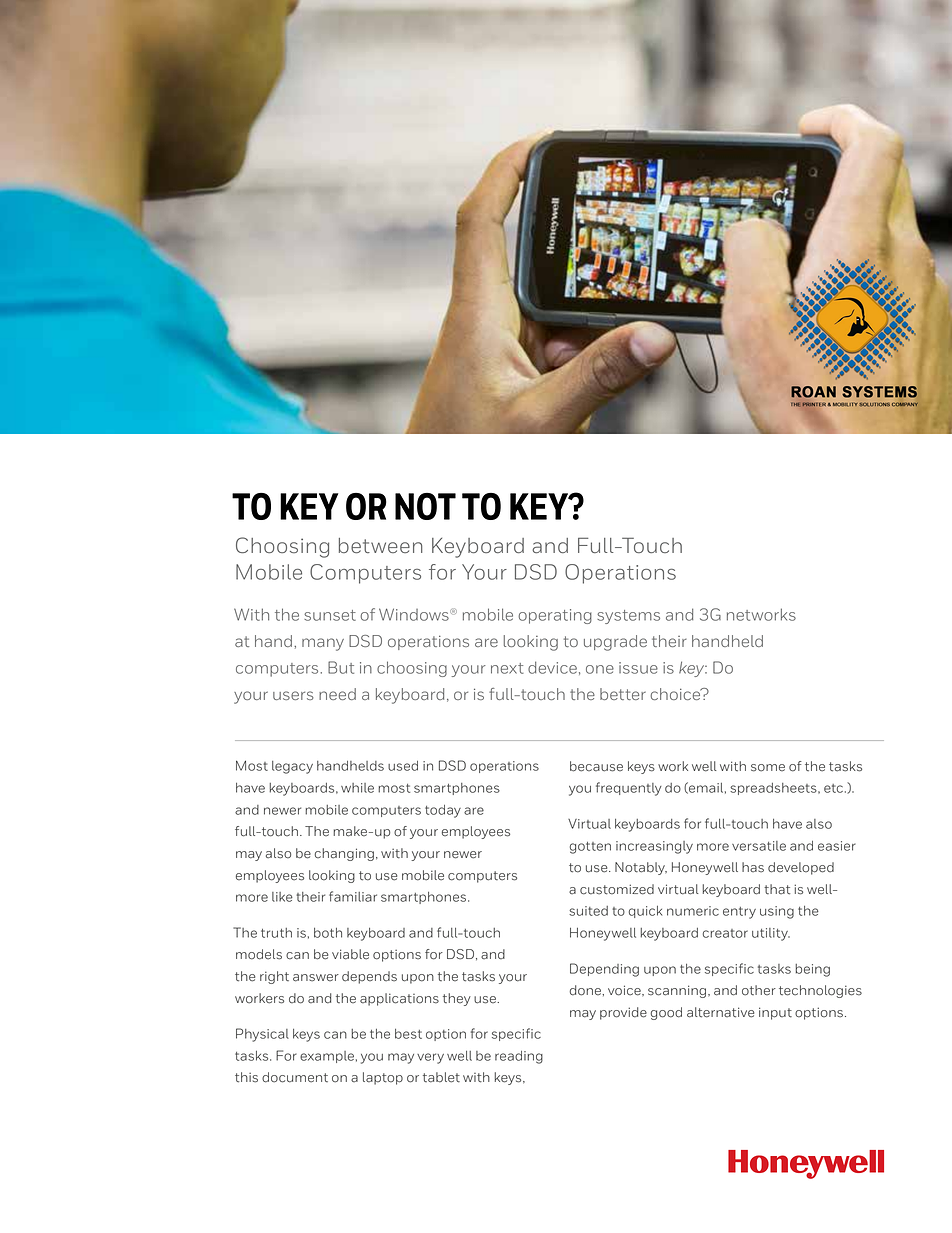  Describe the element at coordinates (327, 1057) in the document. I see `example` at that location.
